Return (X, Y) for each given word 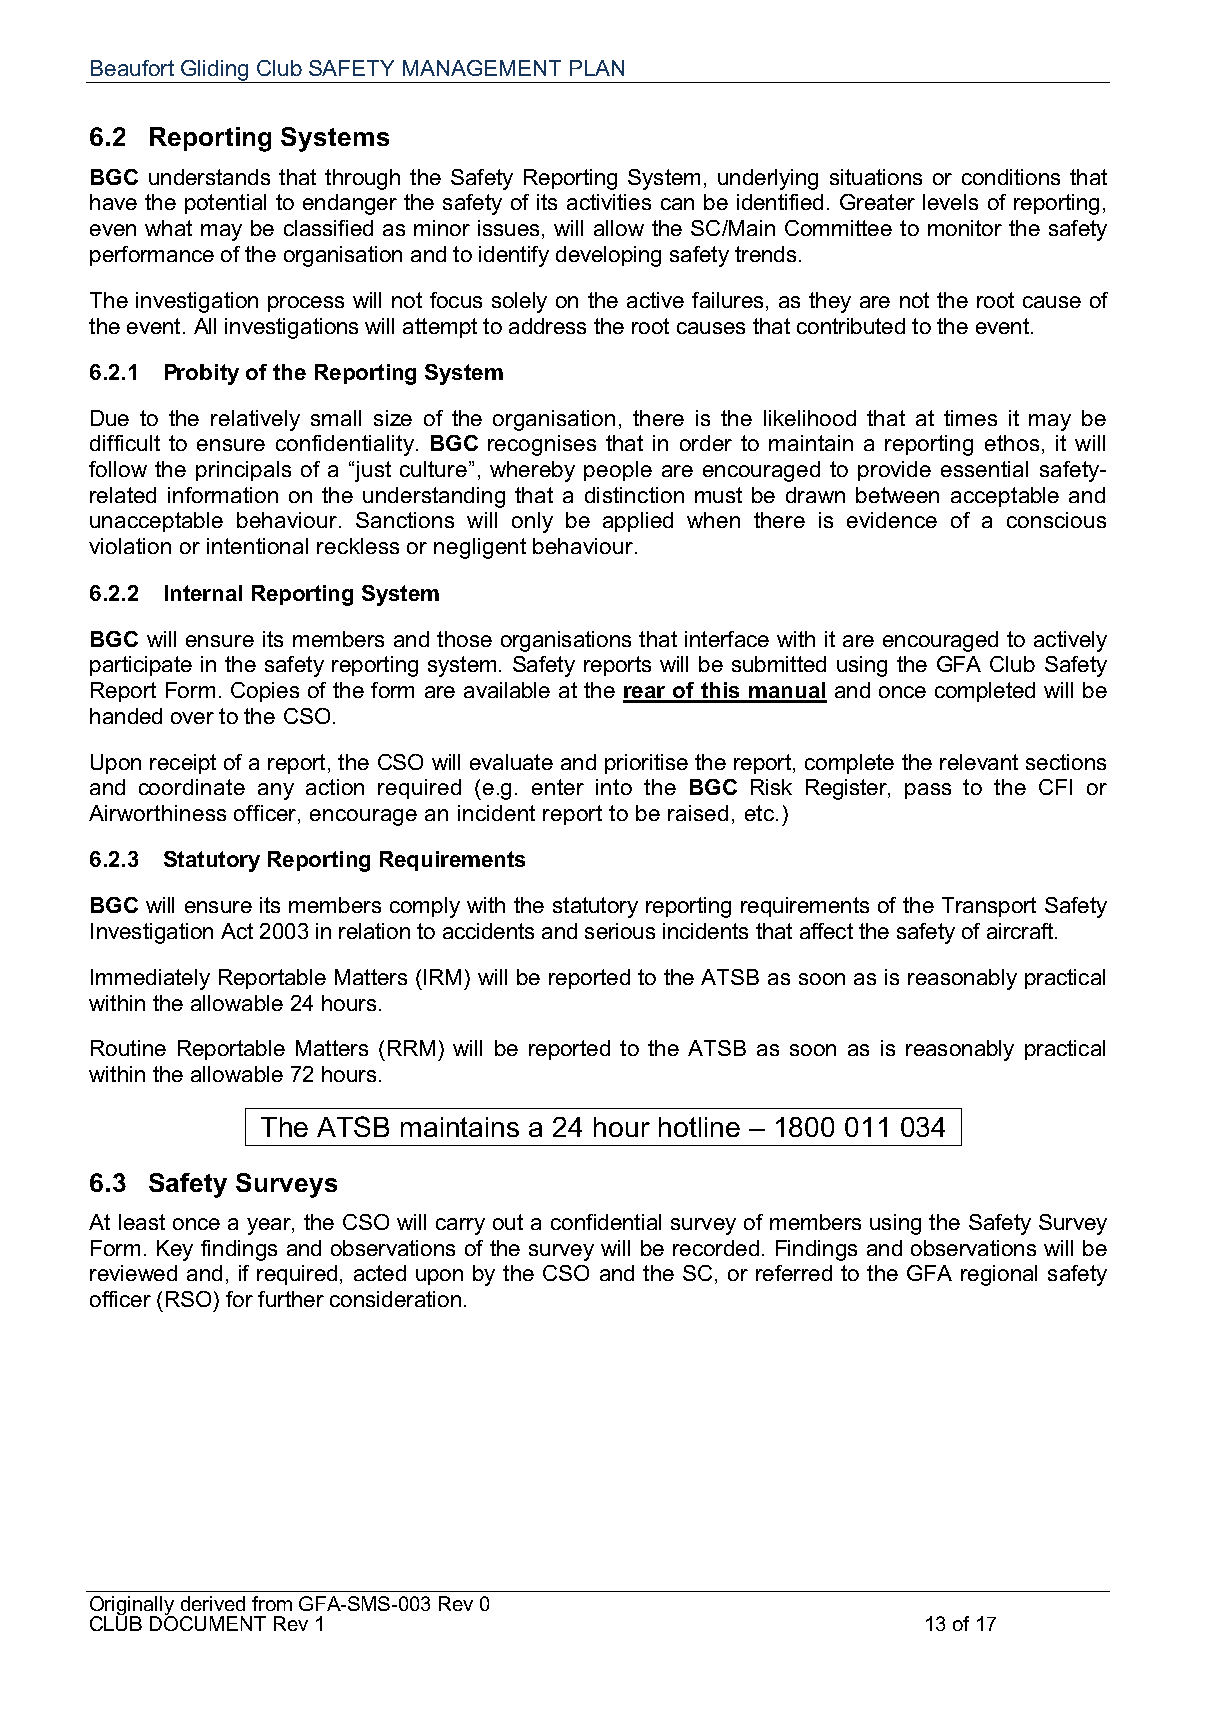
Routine (128, 1048)
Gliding (215, 71)
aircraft (1021, 931)
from (272, 1603)
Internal (203, 593)
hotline (699, 1127)
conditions (1011, 177)
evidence (892, 520)
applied (638, 522)
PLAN (597, 68)
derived (213, 1603)
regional (999, 1275)
